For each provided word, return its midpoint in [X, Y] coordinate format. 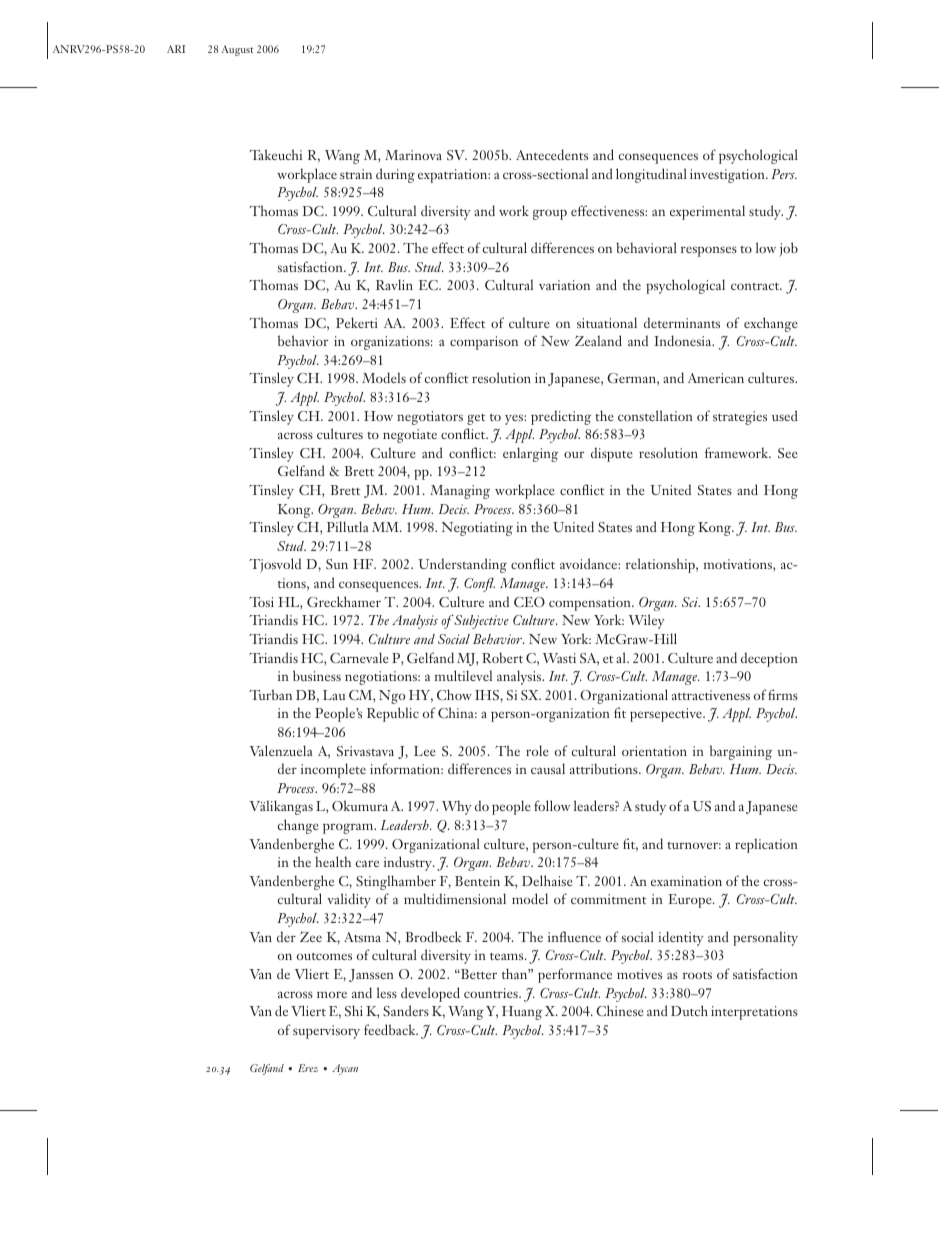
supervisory [326, 1032]
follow [552, 805]
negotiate [410, 436]
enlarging [530, 454]
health [333, 861]
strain [356, 174]
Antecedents [552, 154]
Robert [502, 657]
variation [564, 285]
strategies [740, 418]
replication [766, 845]
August [238, 50]
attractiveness [711, 695]
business [317, 675]
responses [709, 251]
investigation [728, 176]
